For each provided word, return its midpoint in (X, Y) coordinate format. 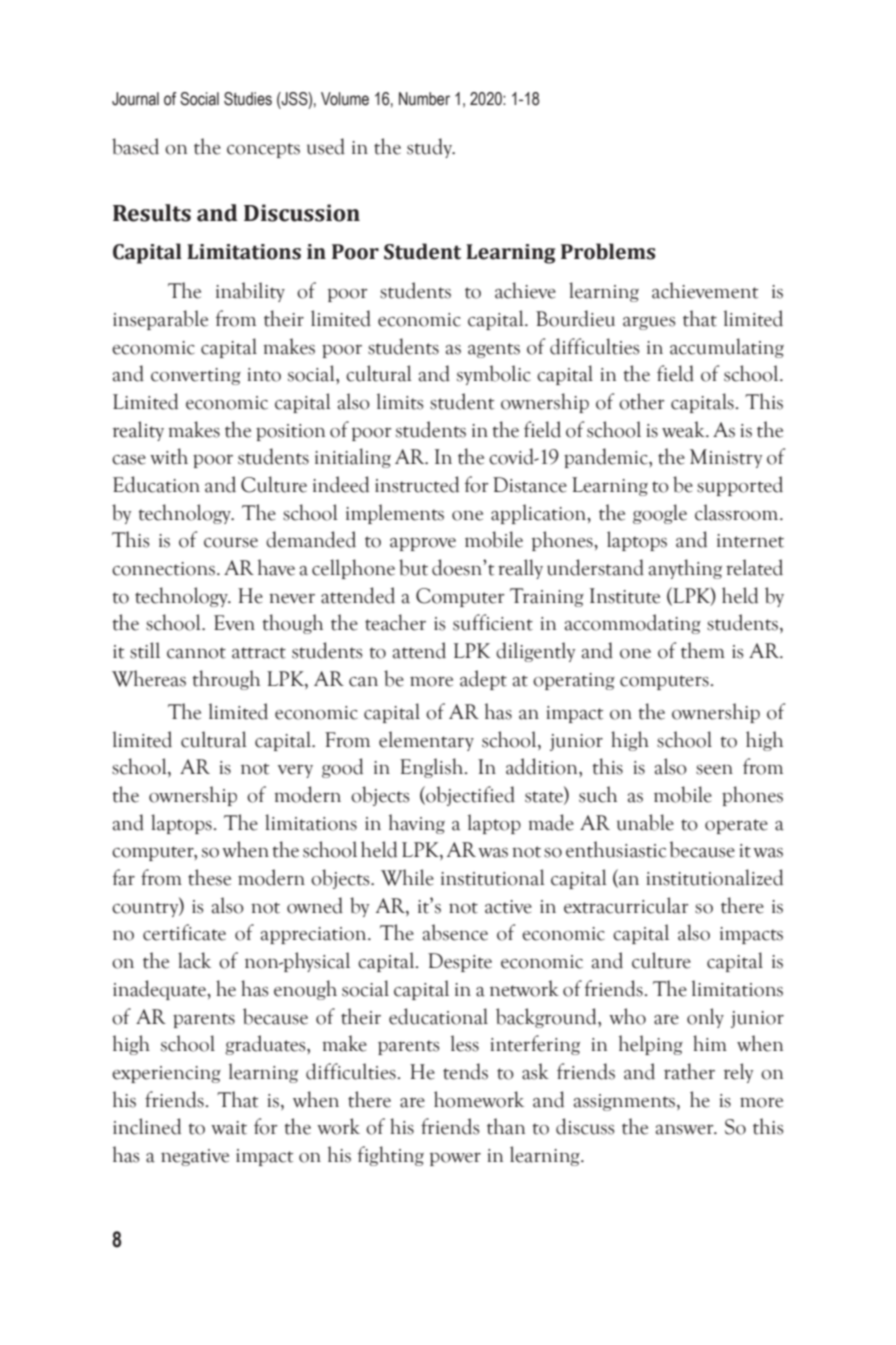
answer (686, 1129)
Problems (608, 251)
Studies (248, 99)
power (455, 1159)
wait (229, 1128)
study (431, 148)
